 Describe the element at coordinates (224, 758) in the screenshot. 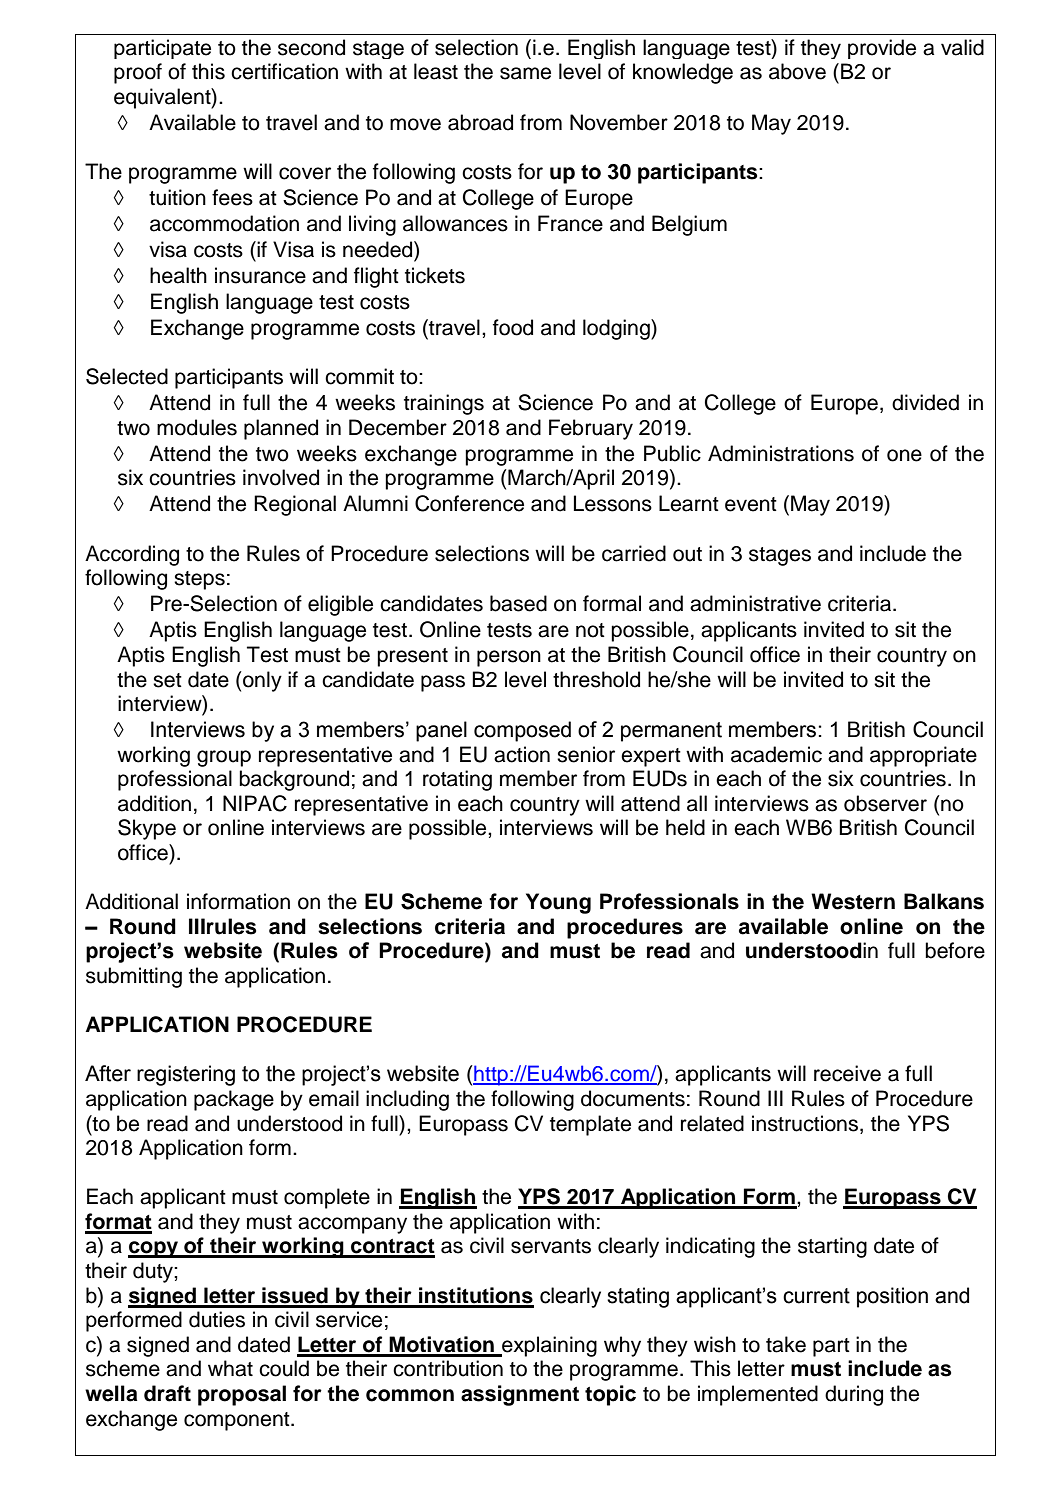

I see `group` at that location.
